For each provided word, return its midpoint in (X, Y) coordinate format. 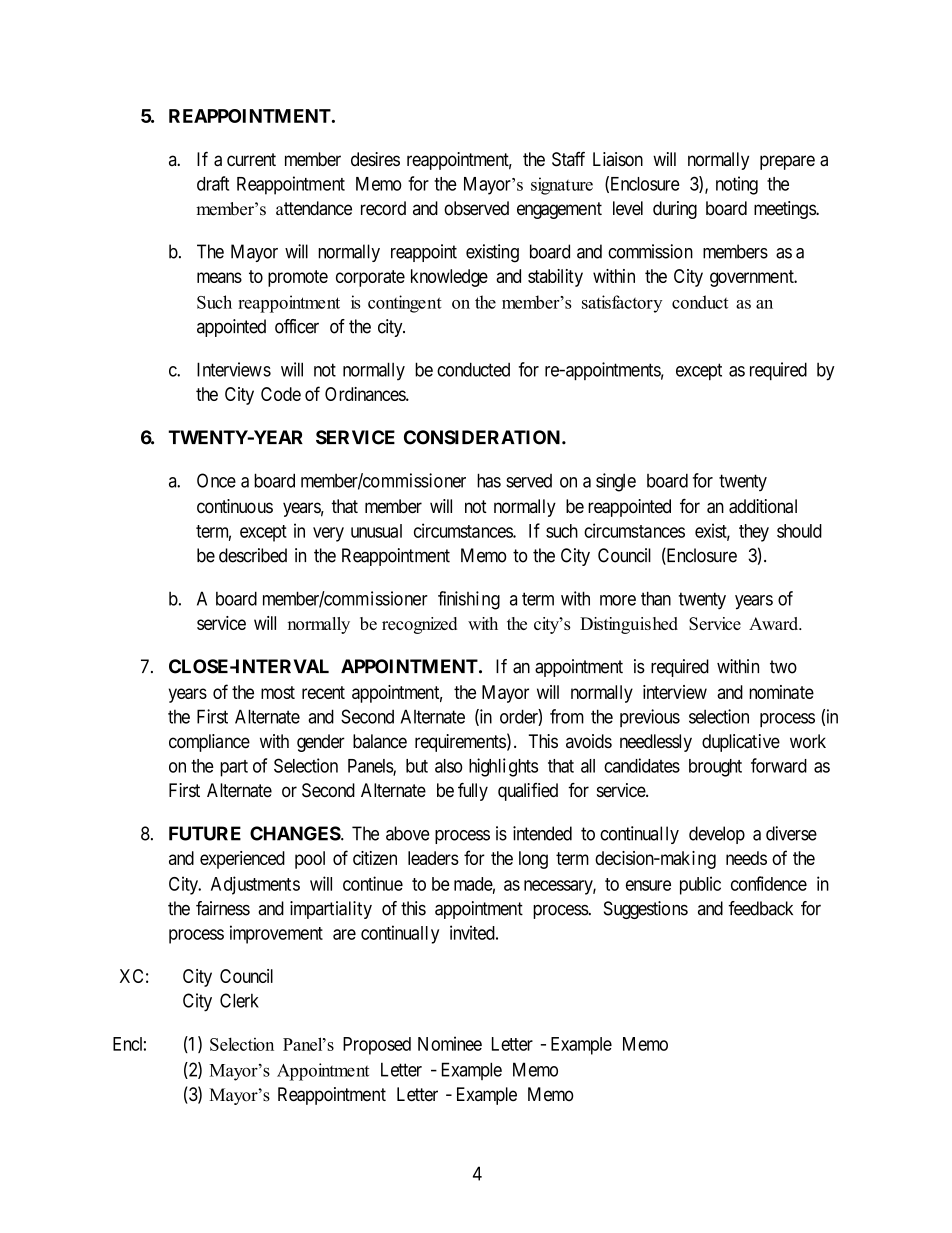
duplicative (741, 743)
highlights (503, 767)
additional (763, 506)
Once (216, 480)
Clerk (239, 1000)
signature (562, 186)
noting (737, 185)
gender (321, 743)
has (489, 480)
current (251, 159)
